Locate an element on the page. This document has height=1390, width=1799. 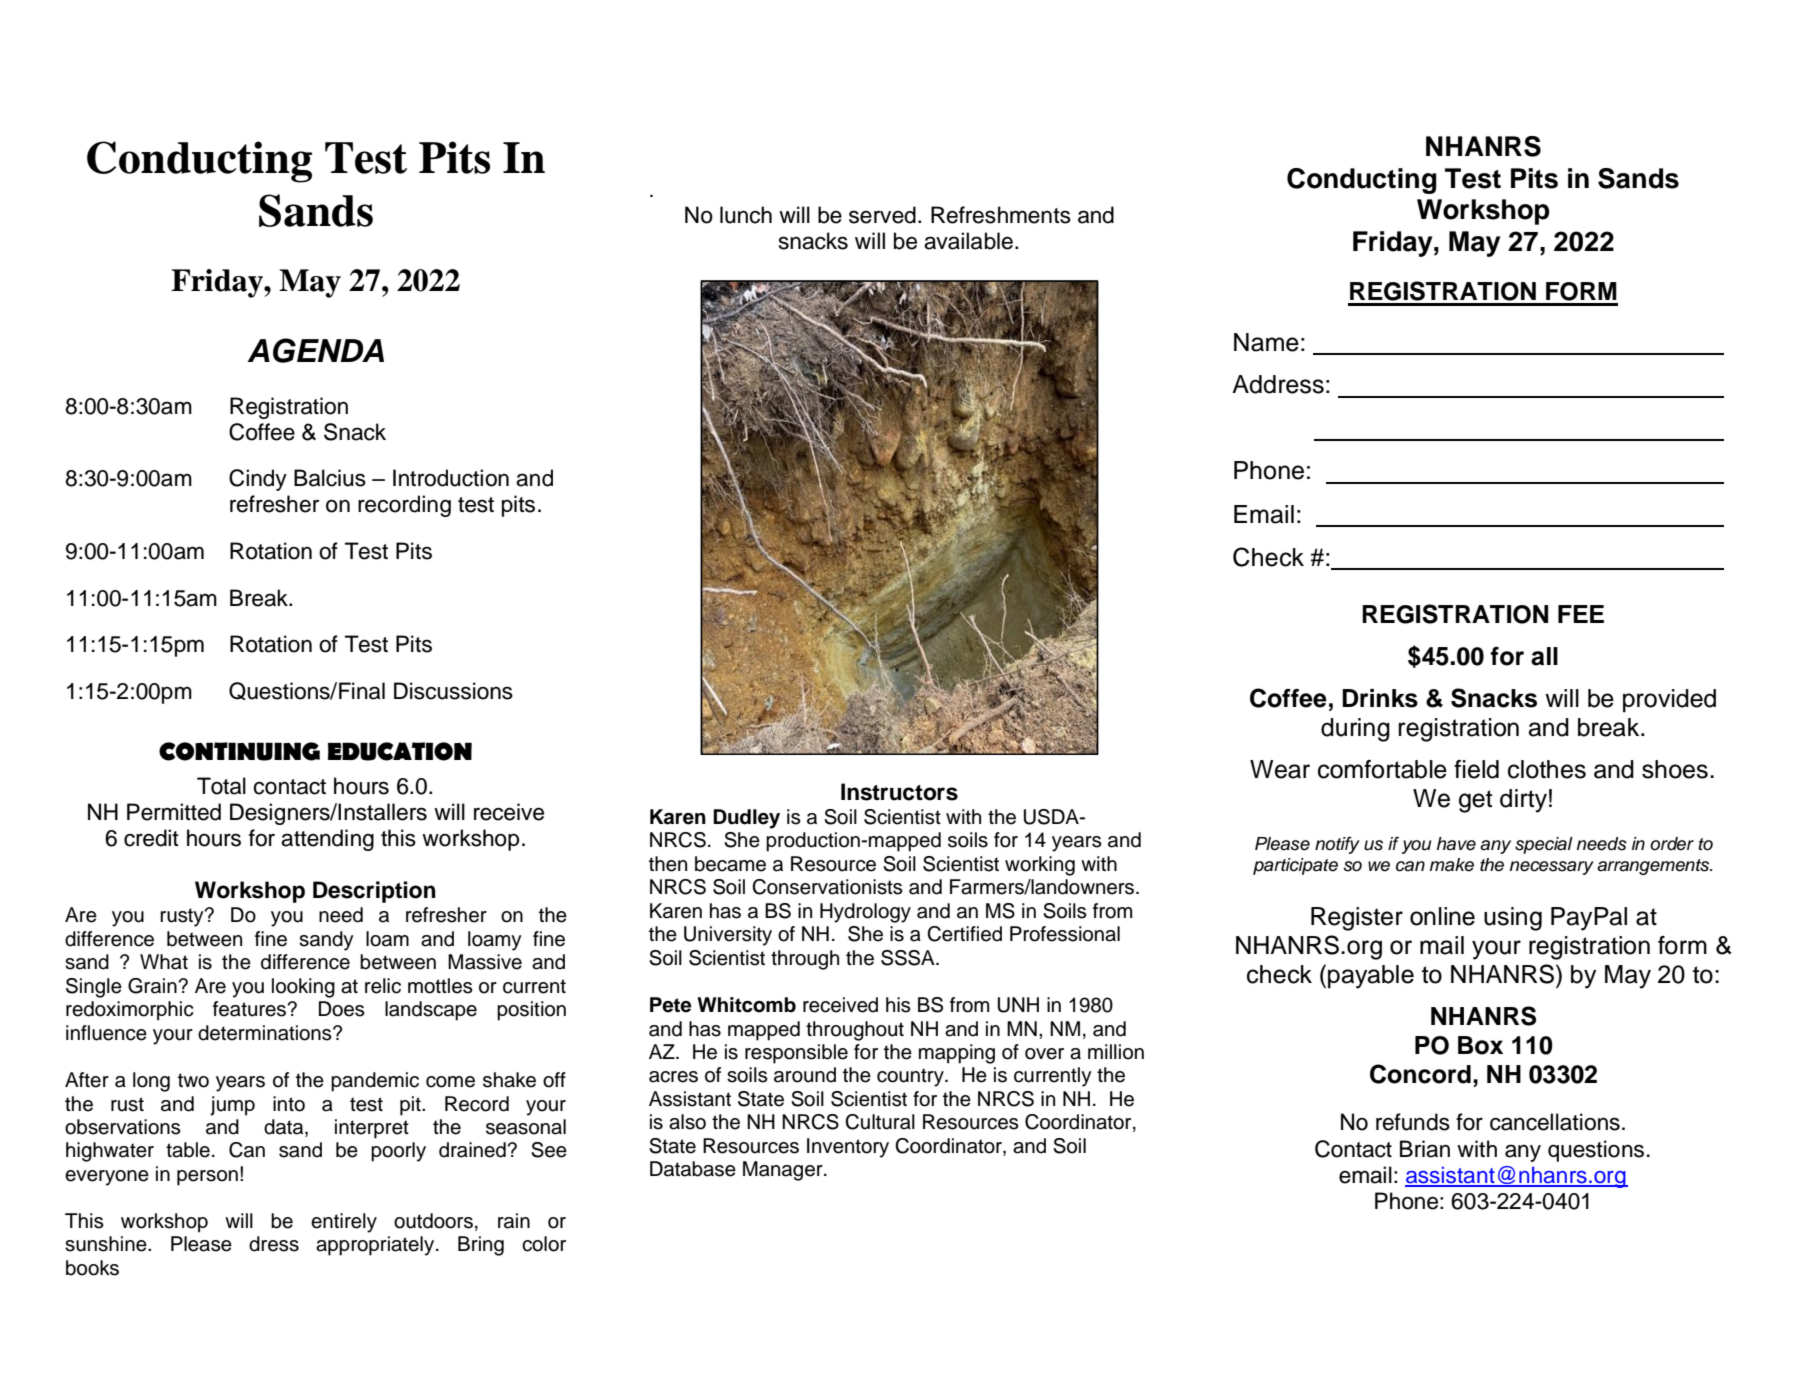
Name is located at coordinates (1266, 342).
